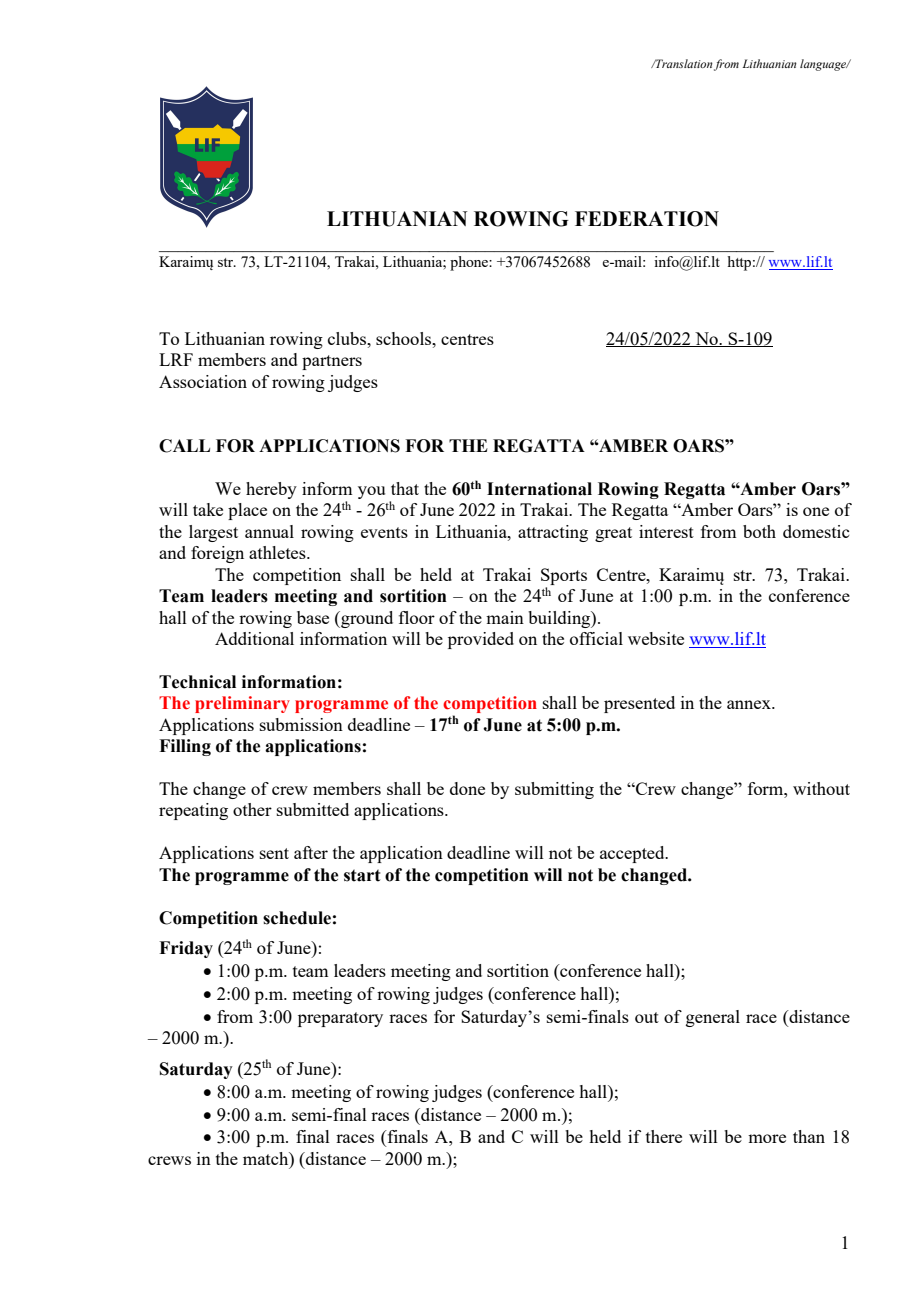  Describe the element at coordinates (348, 338) in the document. I see `clubs` at that location.
